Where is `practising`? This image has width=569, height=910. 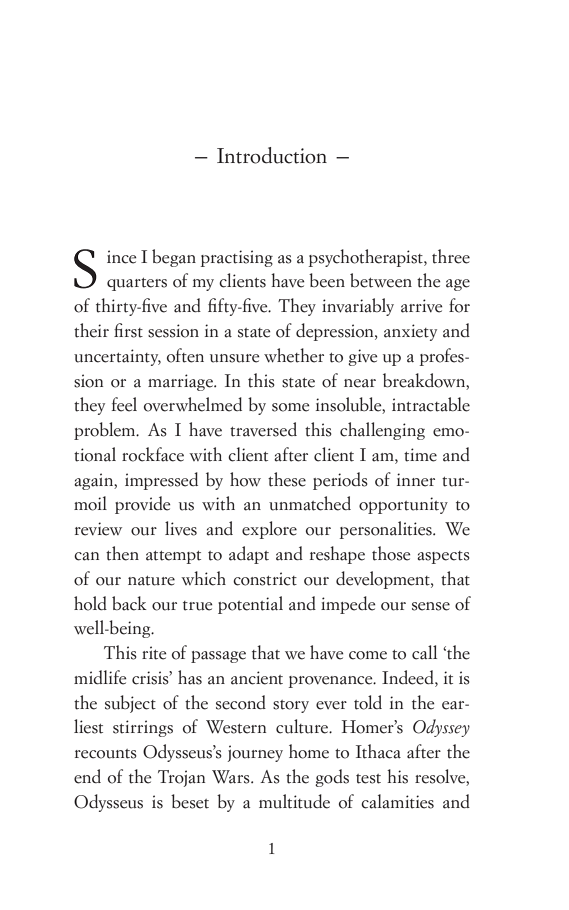
practising is located at coordinates (237, 258).
